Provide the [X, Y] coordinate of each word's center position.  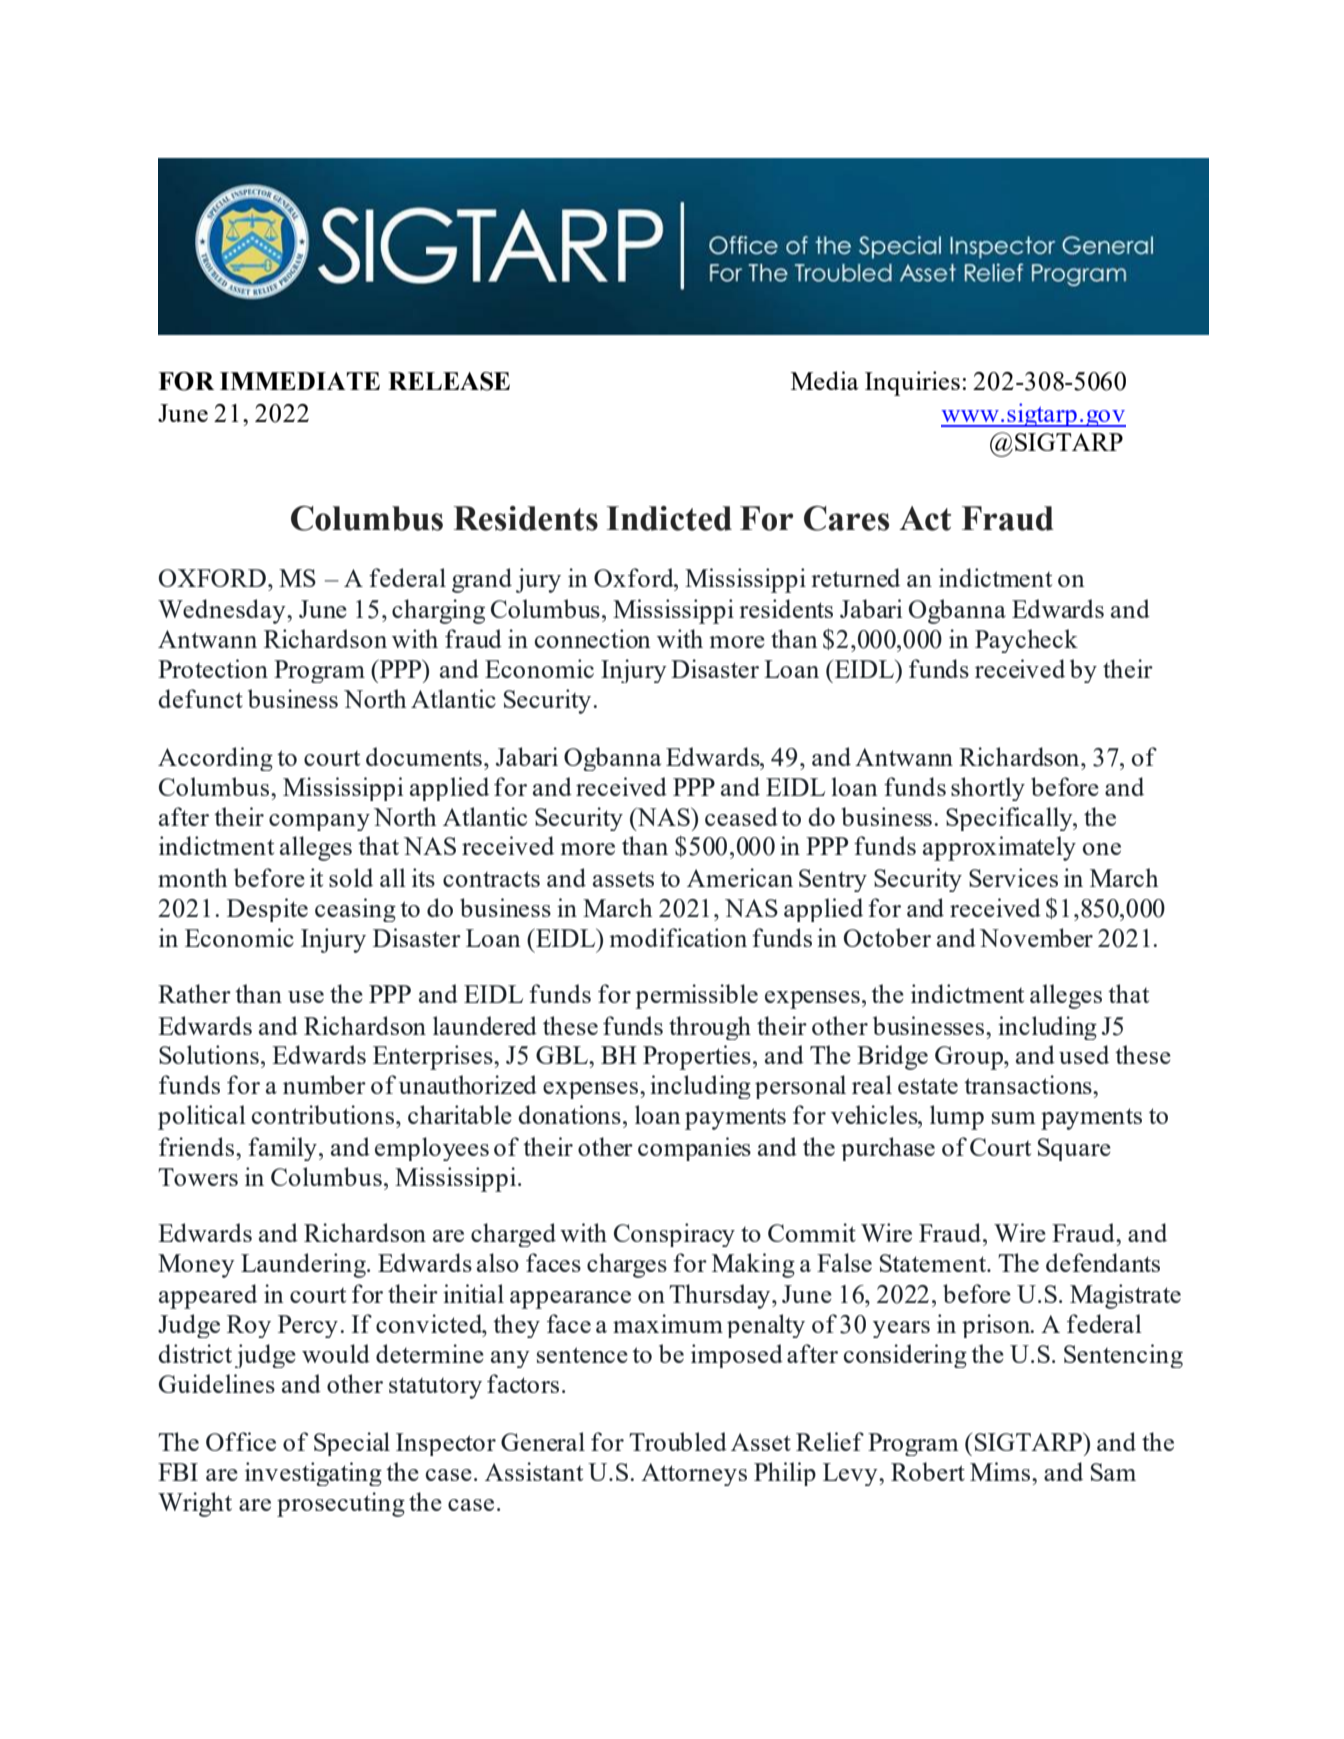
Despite [267, 910]
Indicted [669, 518]
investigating [313, 1474]
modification [678, 937]
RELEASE [449, 381]
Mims [1001, 1471]
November [1036, 937]
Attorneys [694, 1474]
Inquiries [912, 383]
